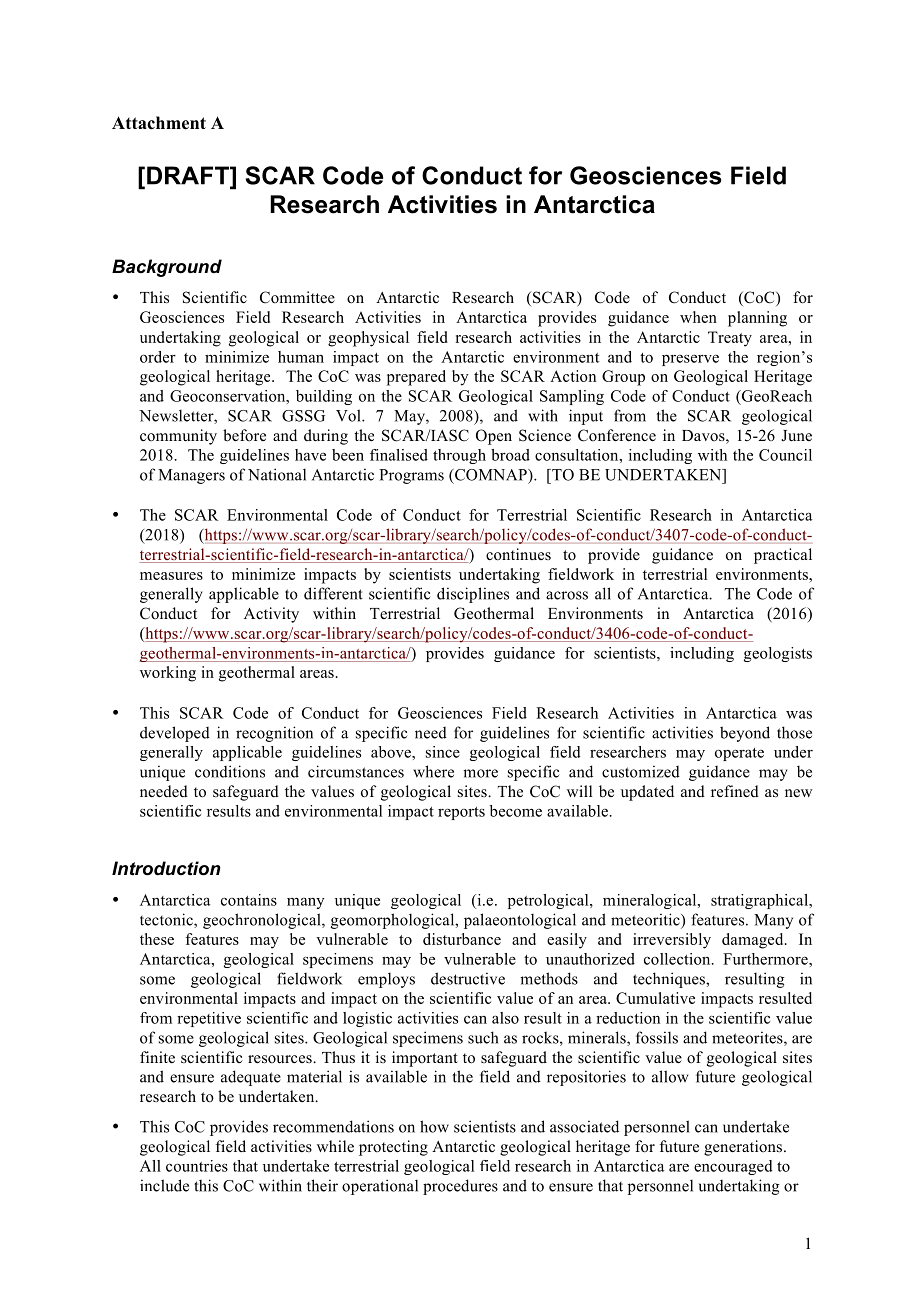 The height and width of the image is (1308, 924). I want to click on geologists, so click(778, 654).
